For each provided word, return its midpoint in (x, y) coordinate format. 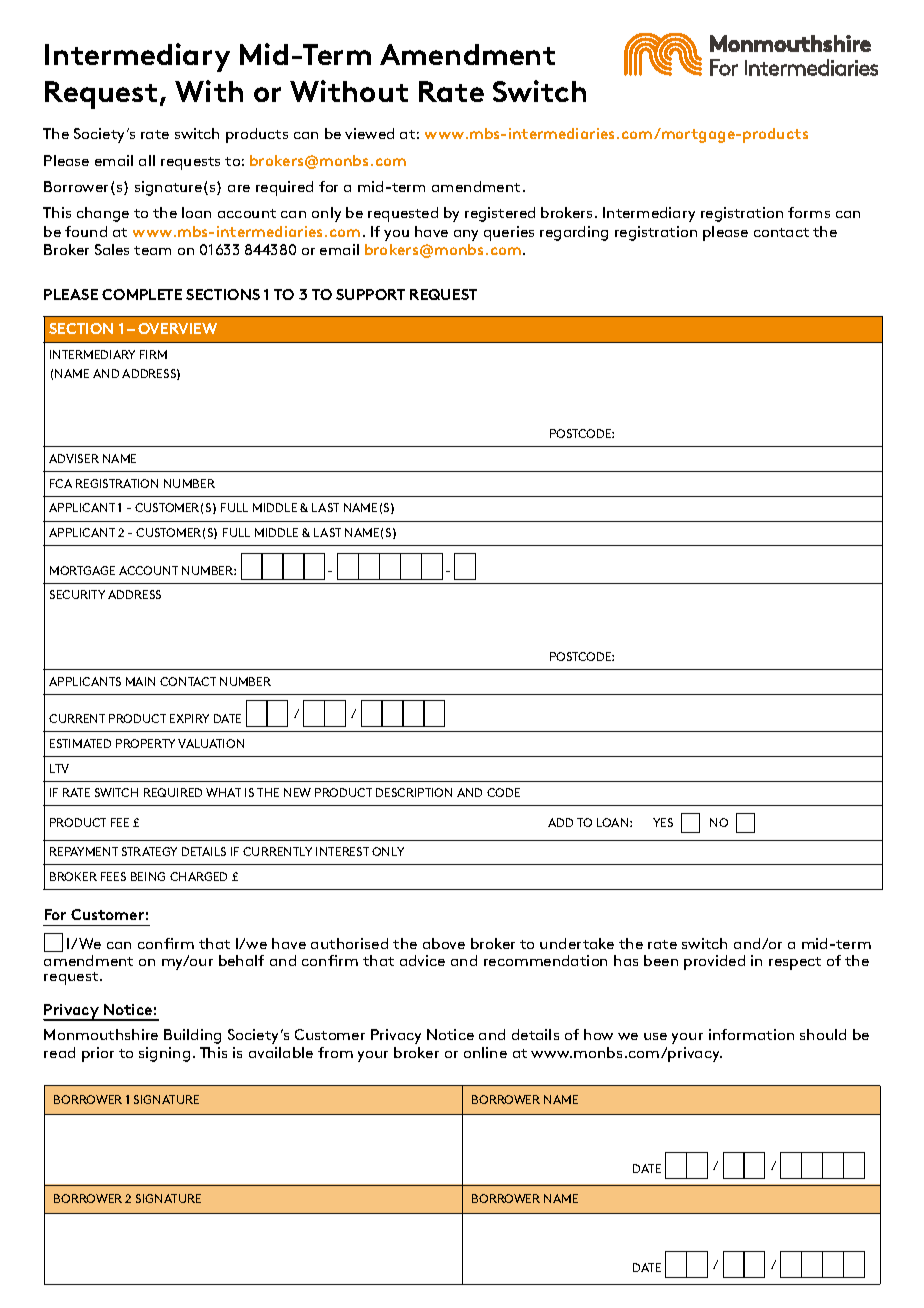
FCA (61, 483)
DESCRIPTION (414, 792)
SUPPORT (370, 294)
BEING (148, 876)
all (147, 160)
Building (192, 1036)
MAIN (140, 681)
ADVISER (74, 458)
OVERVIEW (177, 328)
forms (809, 212)
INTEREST (342, 851)
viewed (369, 133)
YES (663, 822)
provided (714, 962)
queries (509, 233)
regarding (574, 233)
